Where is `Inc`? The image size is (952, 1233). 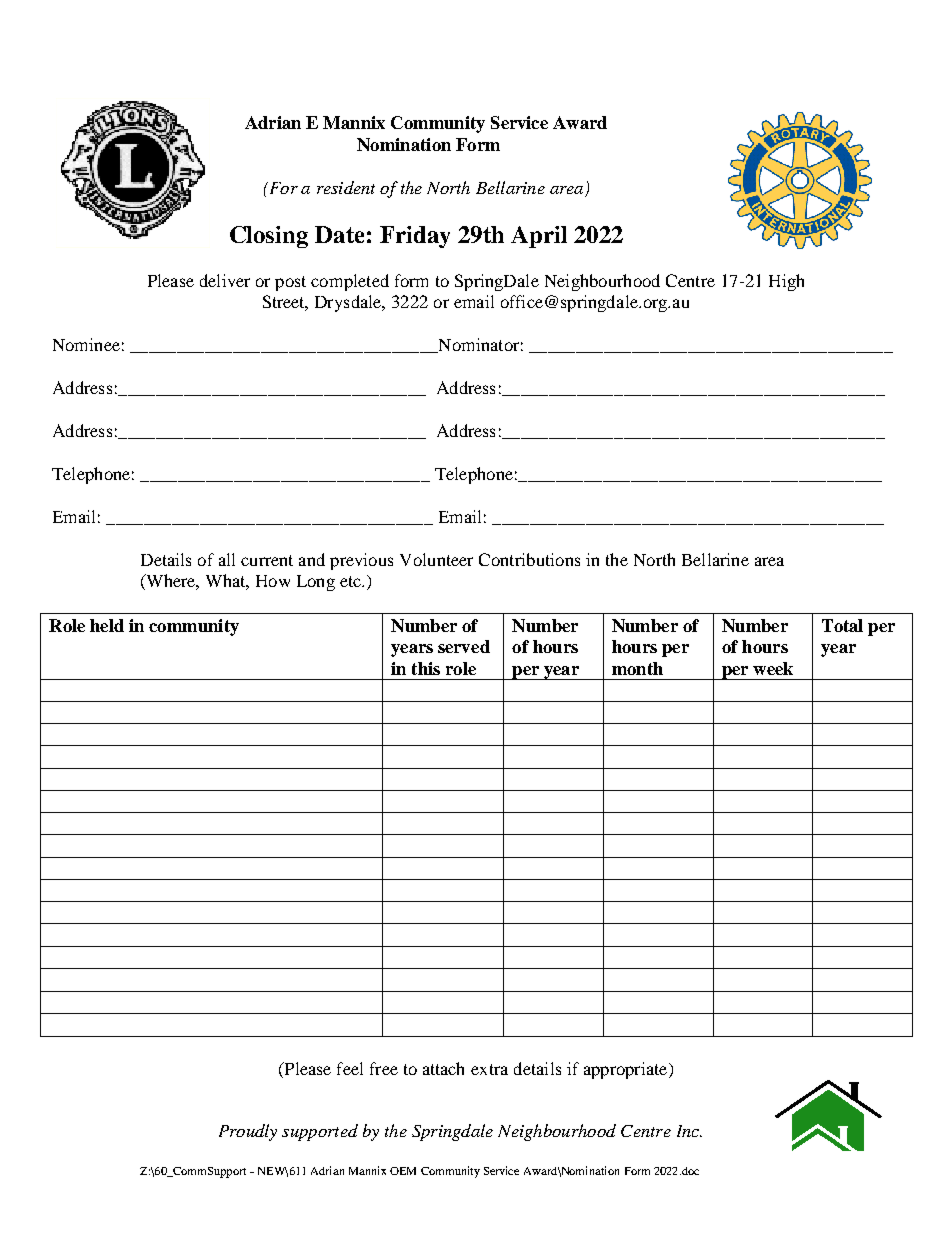 Inc is located at coordinates (689, 1131).
